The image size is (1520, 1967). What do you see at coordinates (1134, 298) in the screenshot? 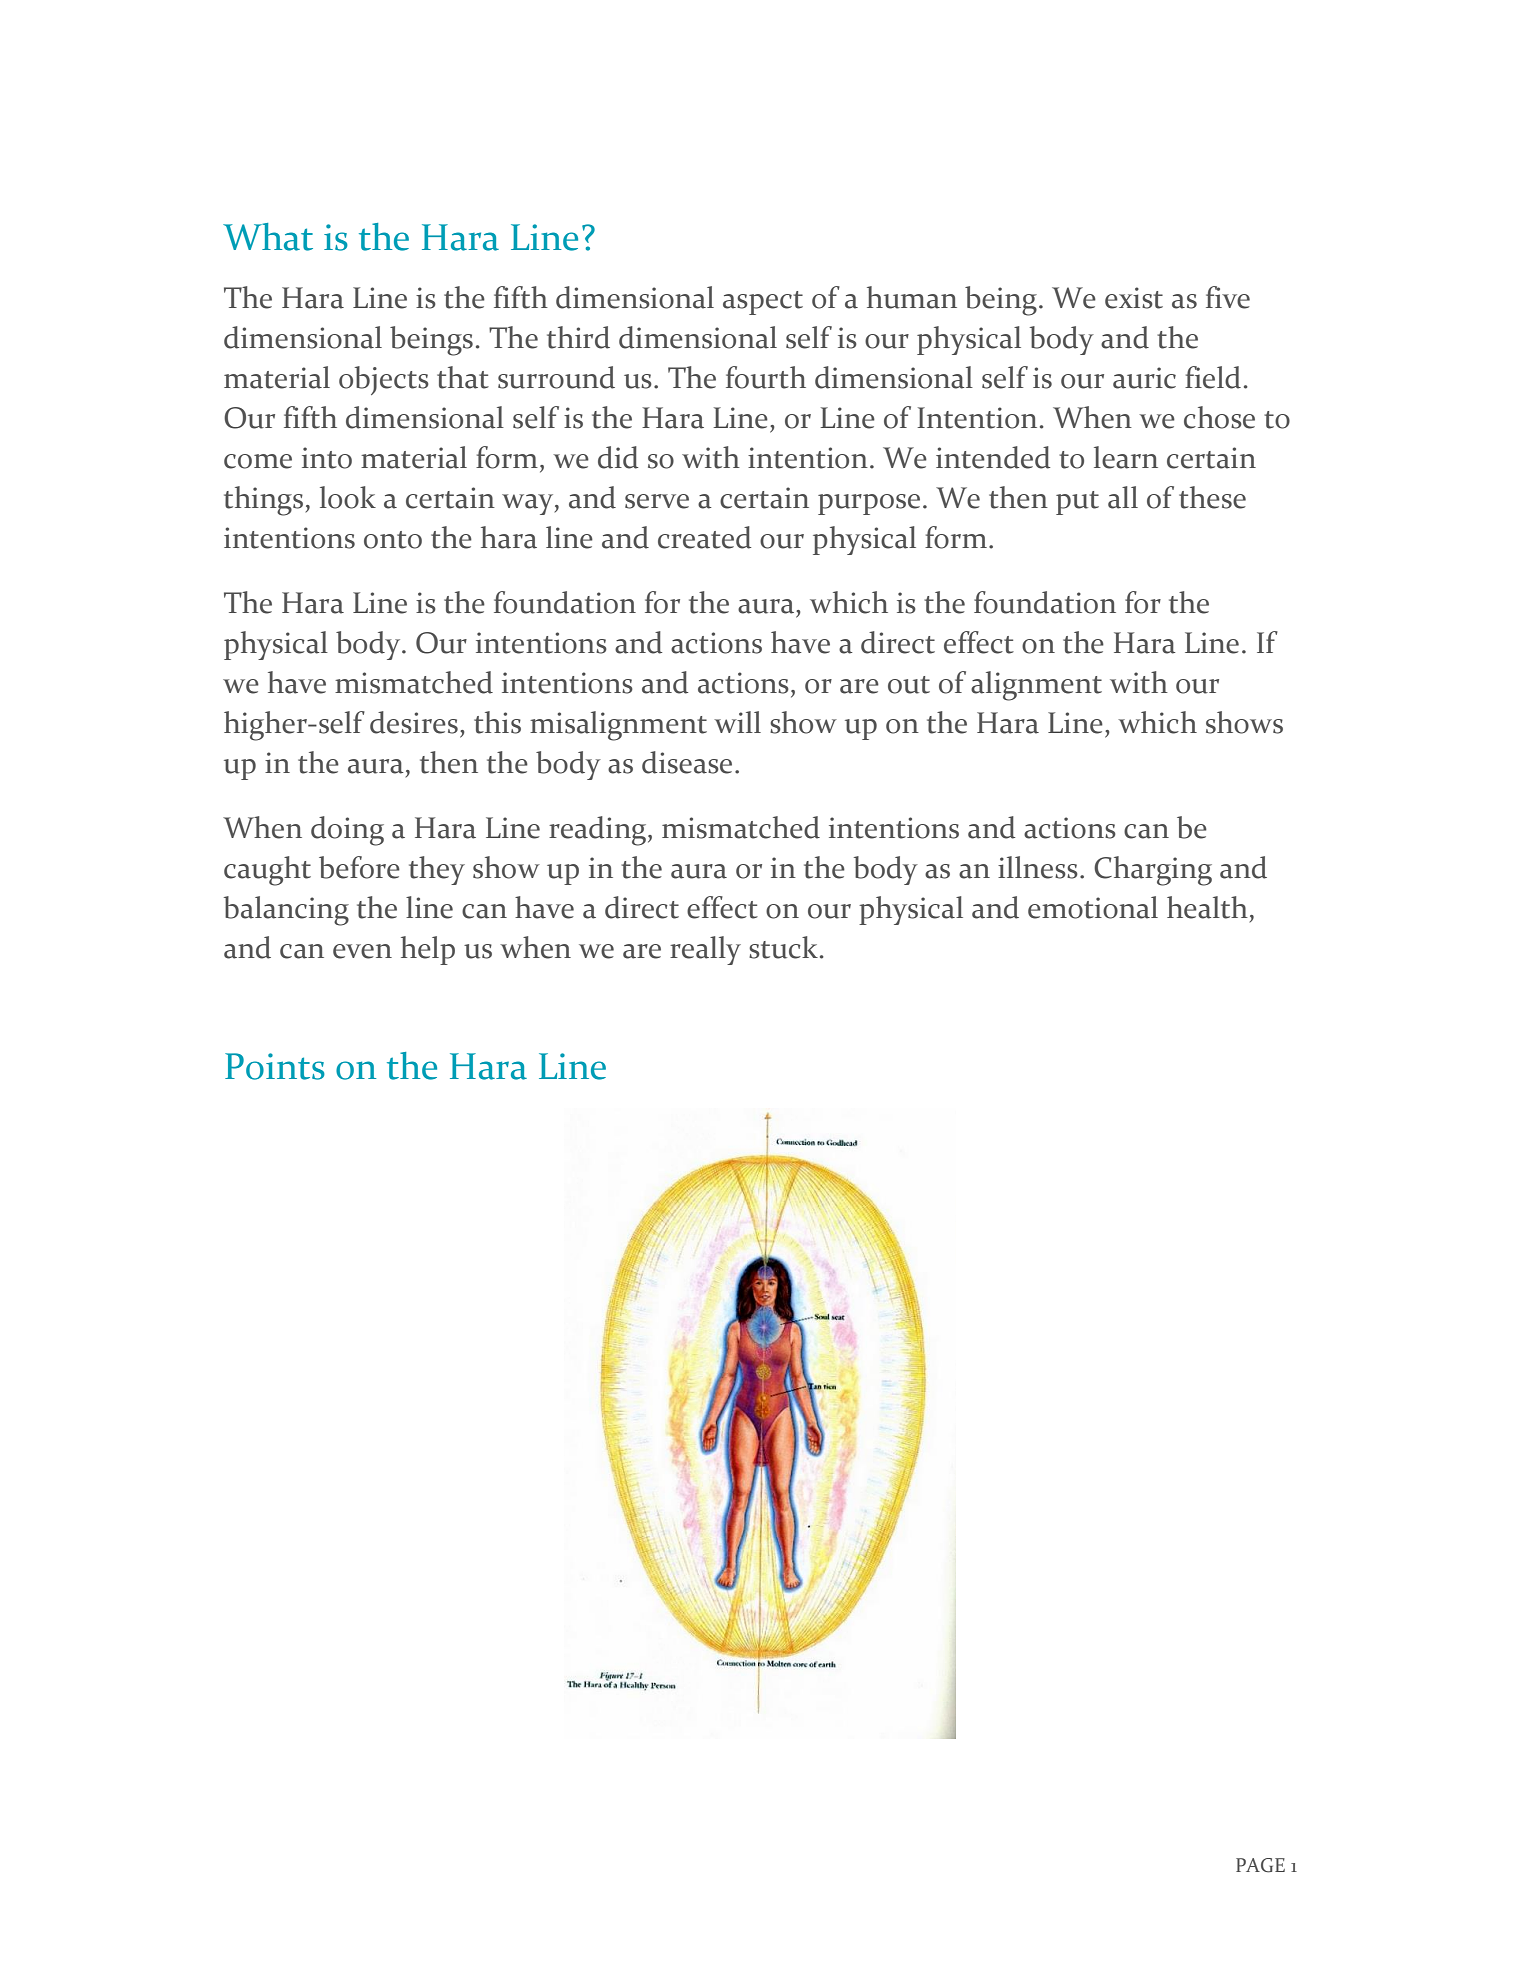
I see `exist` at bounding box center [1134, 298].
